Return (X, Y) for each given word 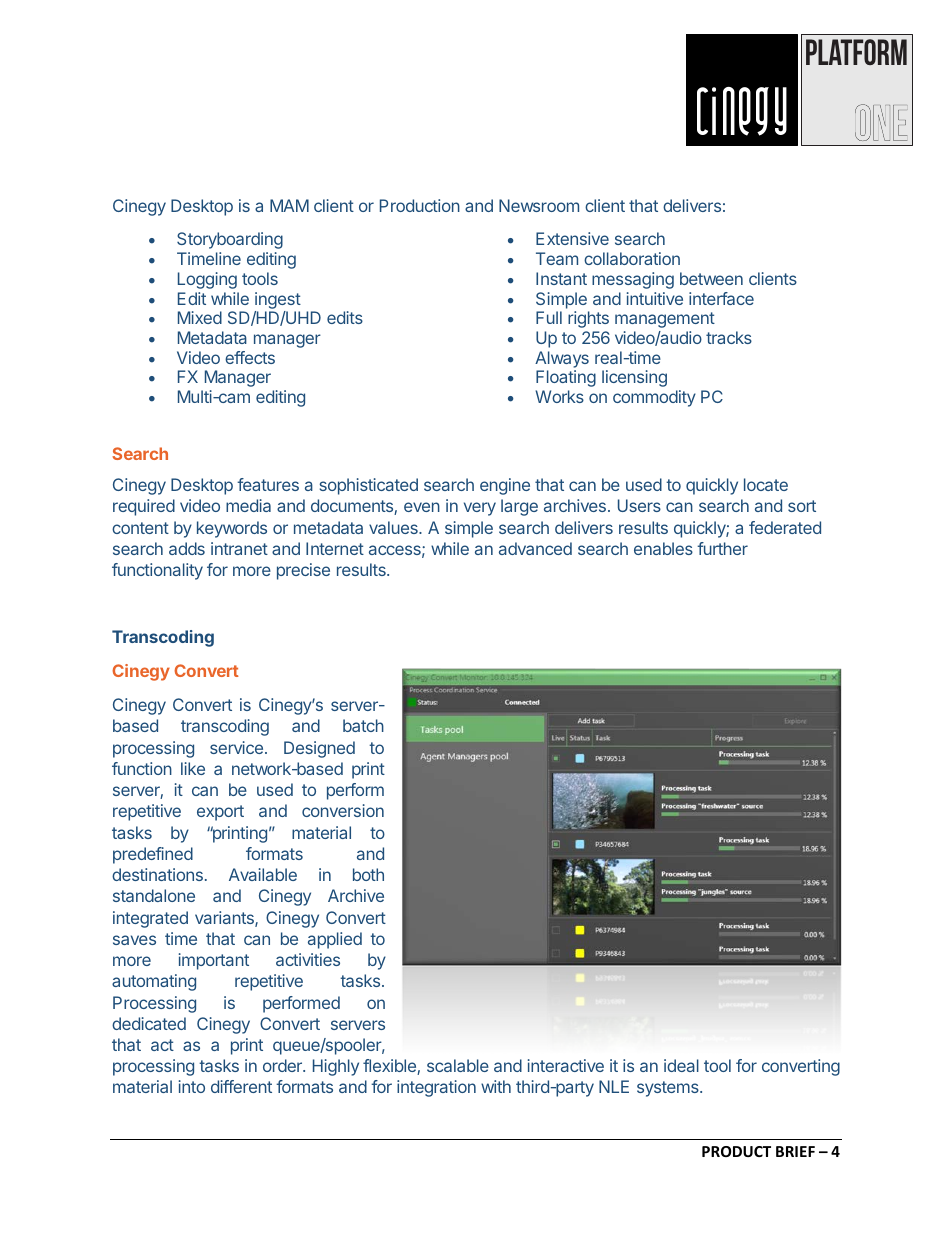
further (722, 548)
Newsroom (539, 205)
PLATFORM (856, 52)
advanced (535, 548)
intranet (239, 548)
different (241, 1086)
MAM (289, 205)
